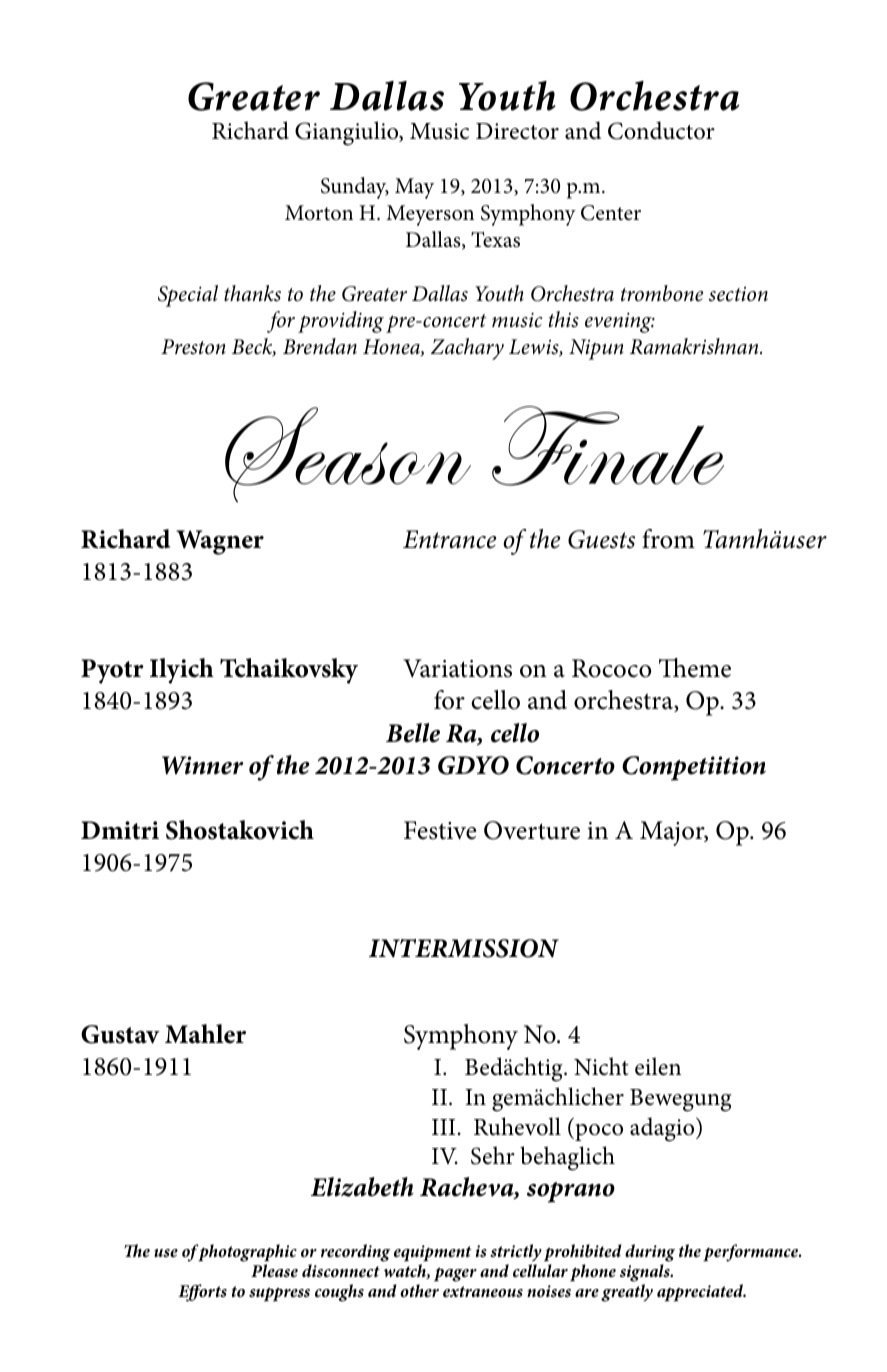 The image size is (887, 1372). I want to click on Overture, so click(532, 830).
